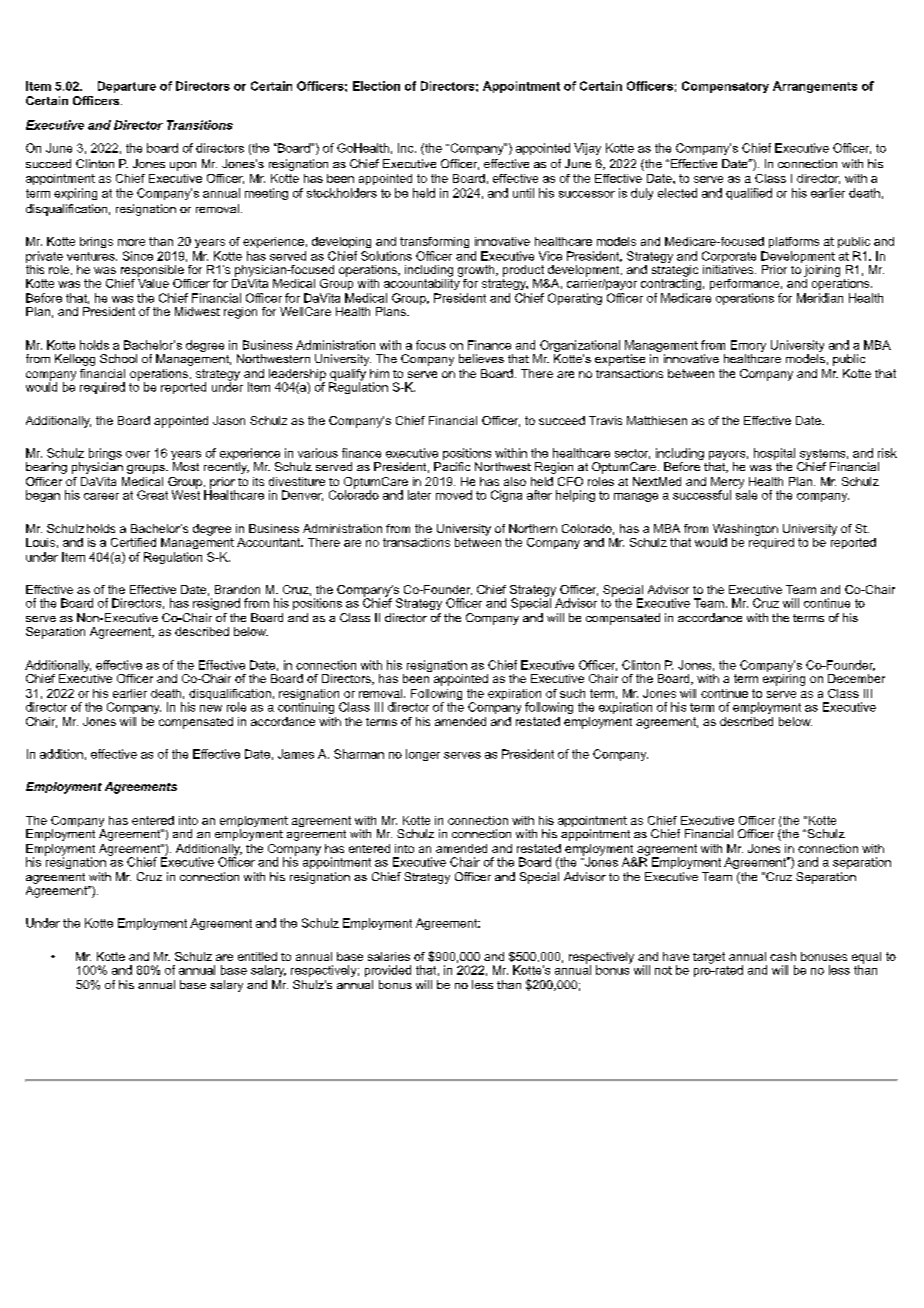  What do you see at coordinates (815, 87) in the document?
I see `Arrangements` at bounding box center [815, 87].
